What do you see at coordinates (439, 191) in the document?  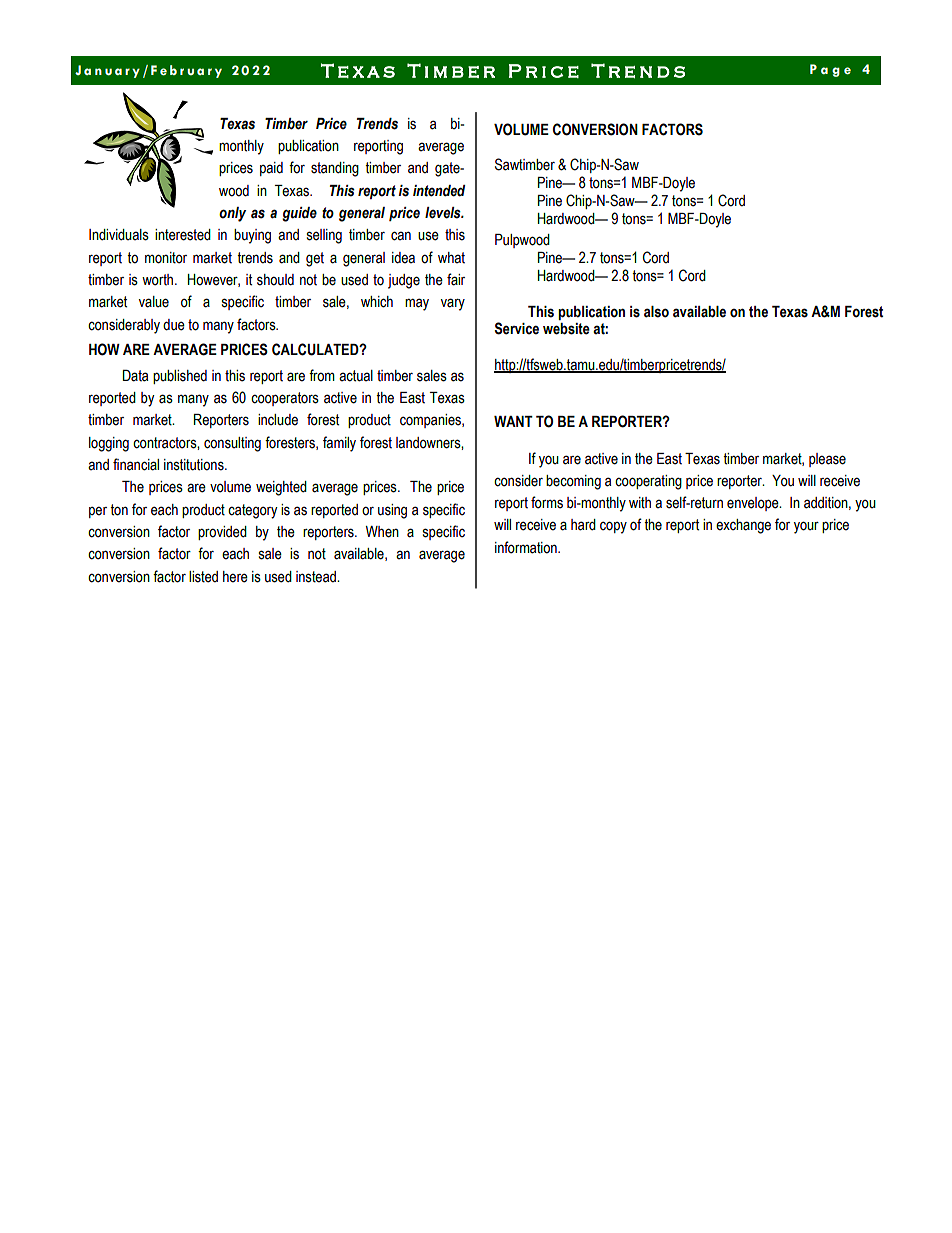 I see `intended` at bounding box center [439, 191].
